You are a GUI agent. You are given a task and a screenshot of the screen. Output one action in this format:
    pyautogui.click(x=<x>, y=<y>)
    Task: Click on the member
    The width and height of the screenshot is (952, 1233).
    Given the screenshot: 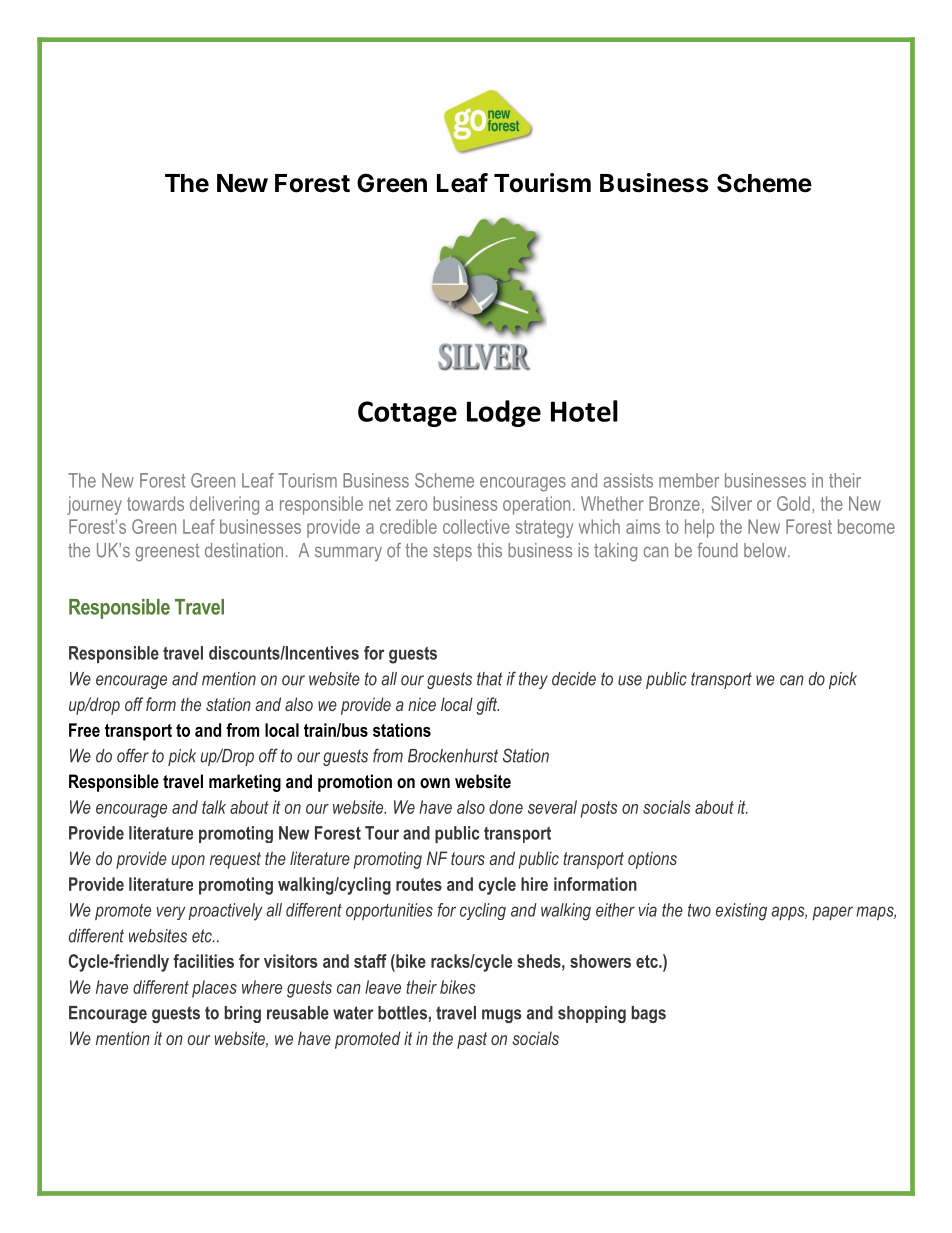 What is the action you would take?
    pyautogui.click(x=689, y=480)
